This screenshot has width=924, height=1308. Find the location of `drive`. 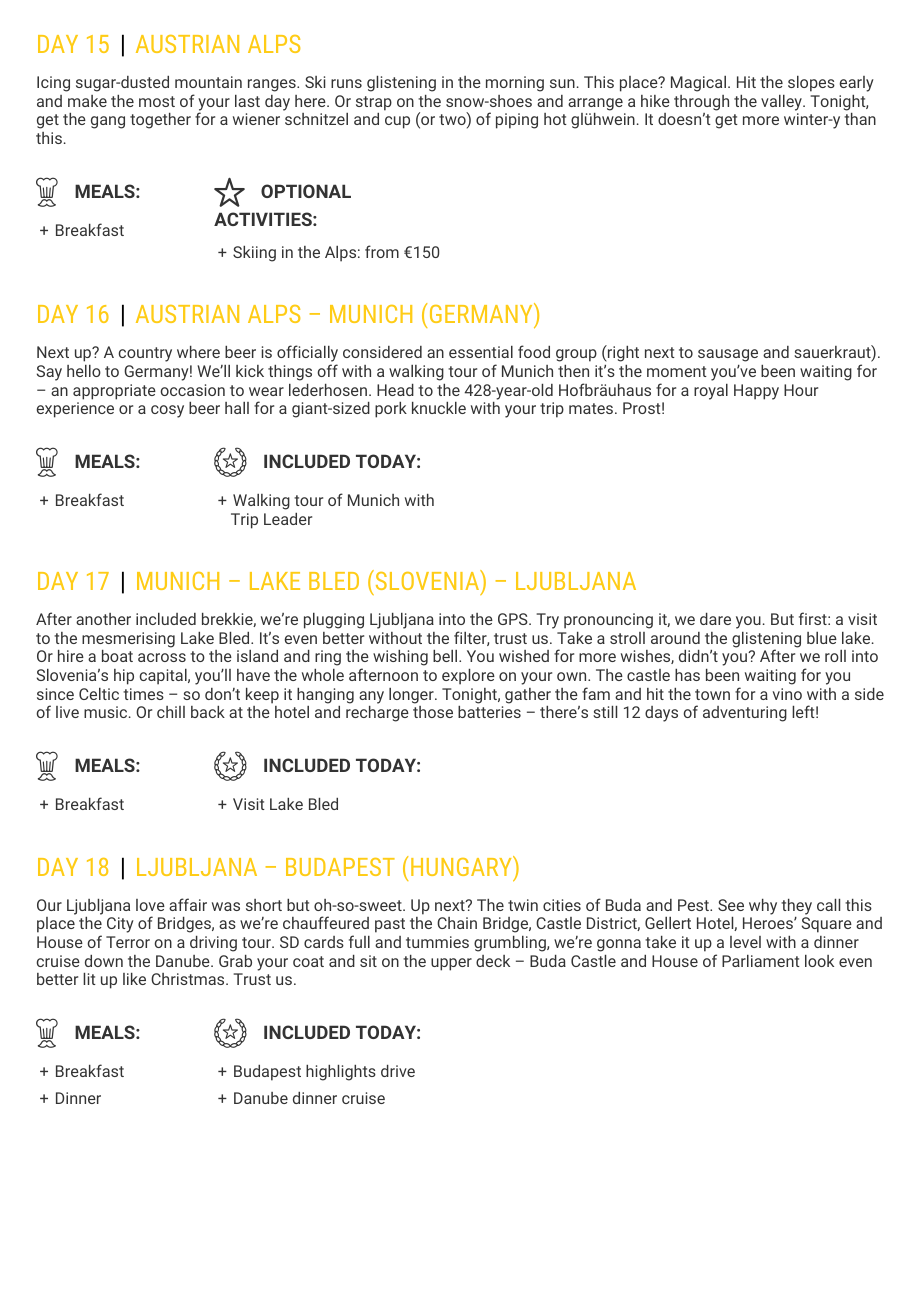

drive is located at coordinates (398, 1071).
